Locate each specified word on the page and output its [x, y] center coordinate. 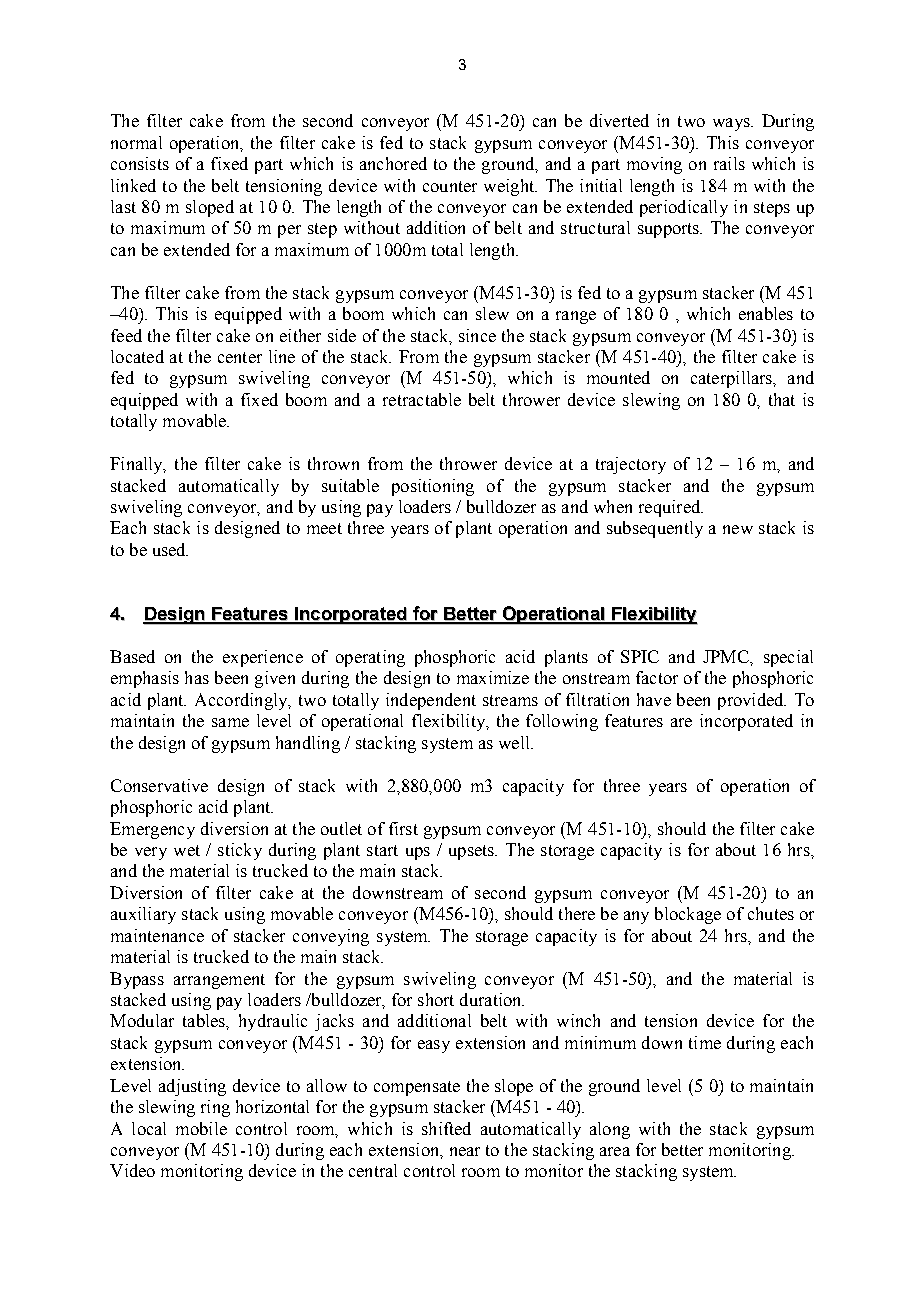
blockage [688, 915]
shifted [446, 1128]
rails [729, 163]
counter [450, 186]
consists [140, 163]
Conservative [159, 785]
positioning [433, 487]
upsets [472, 852]
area [615, 1151]
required [671, 508]
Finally [137, 465]
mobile [201, 1128]
